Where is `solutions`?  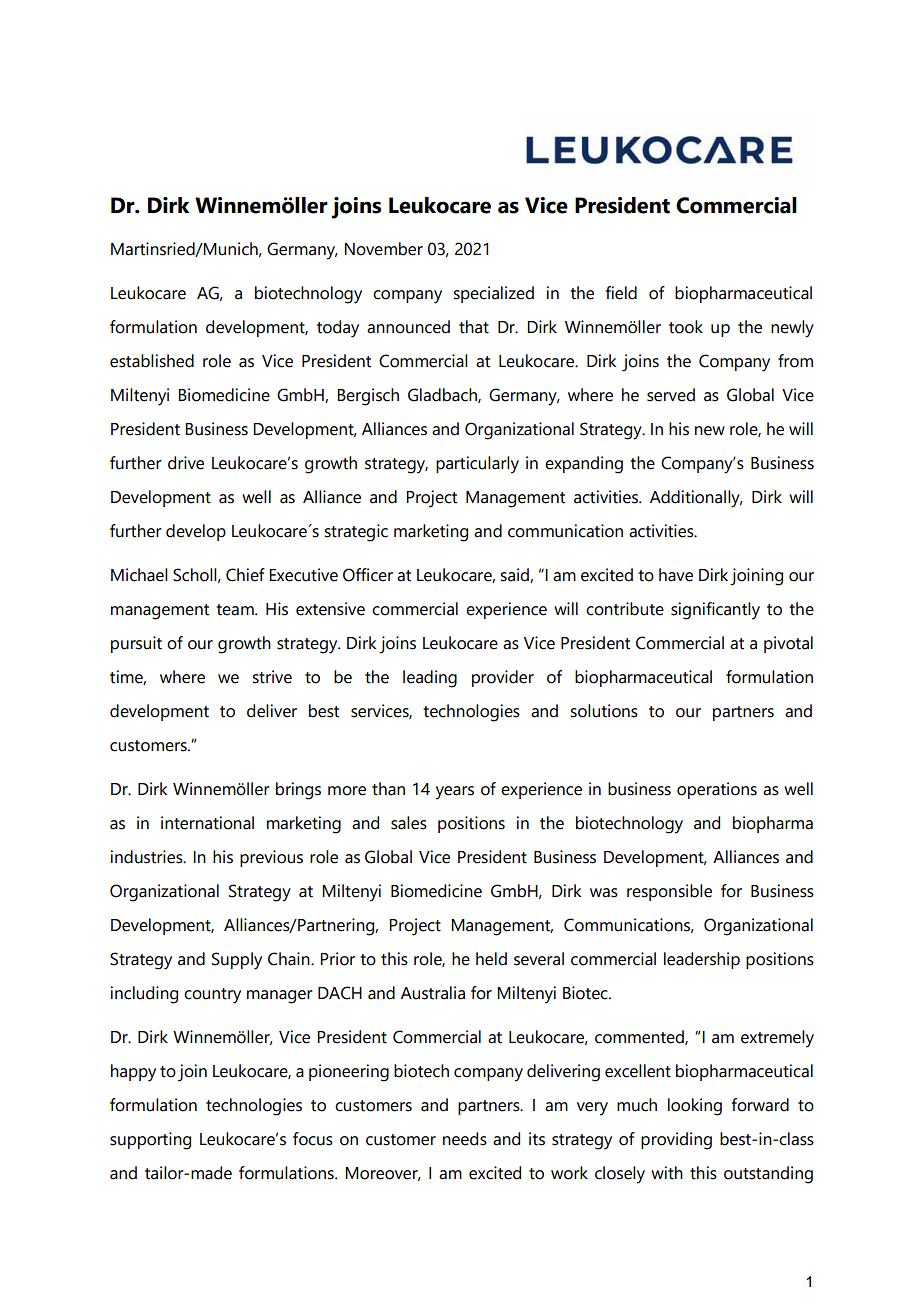
solutions is located at coordinates (604, 711).
